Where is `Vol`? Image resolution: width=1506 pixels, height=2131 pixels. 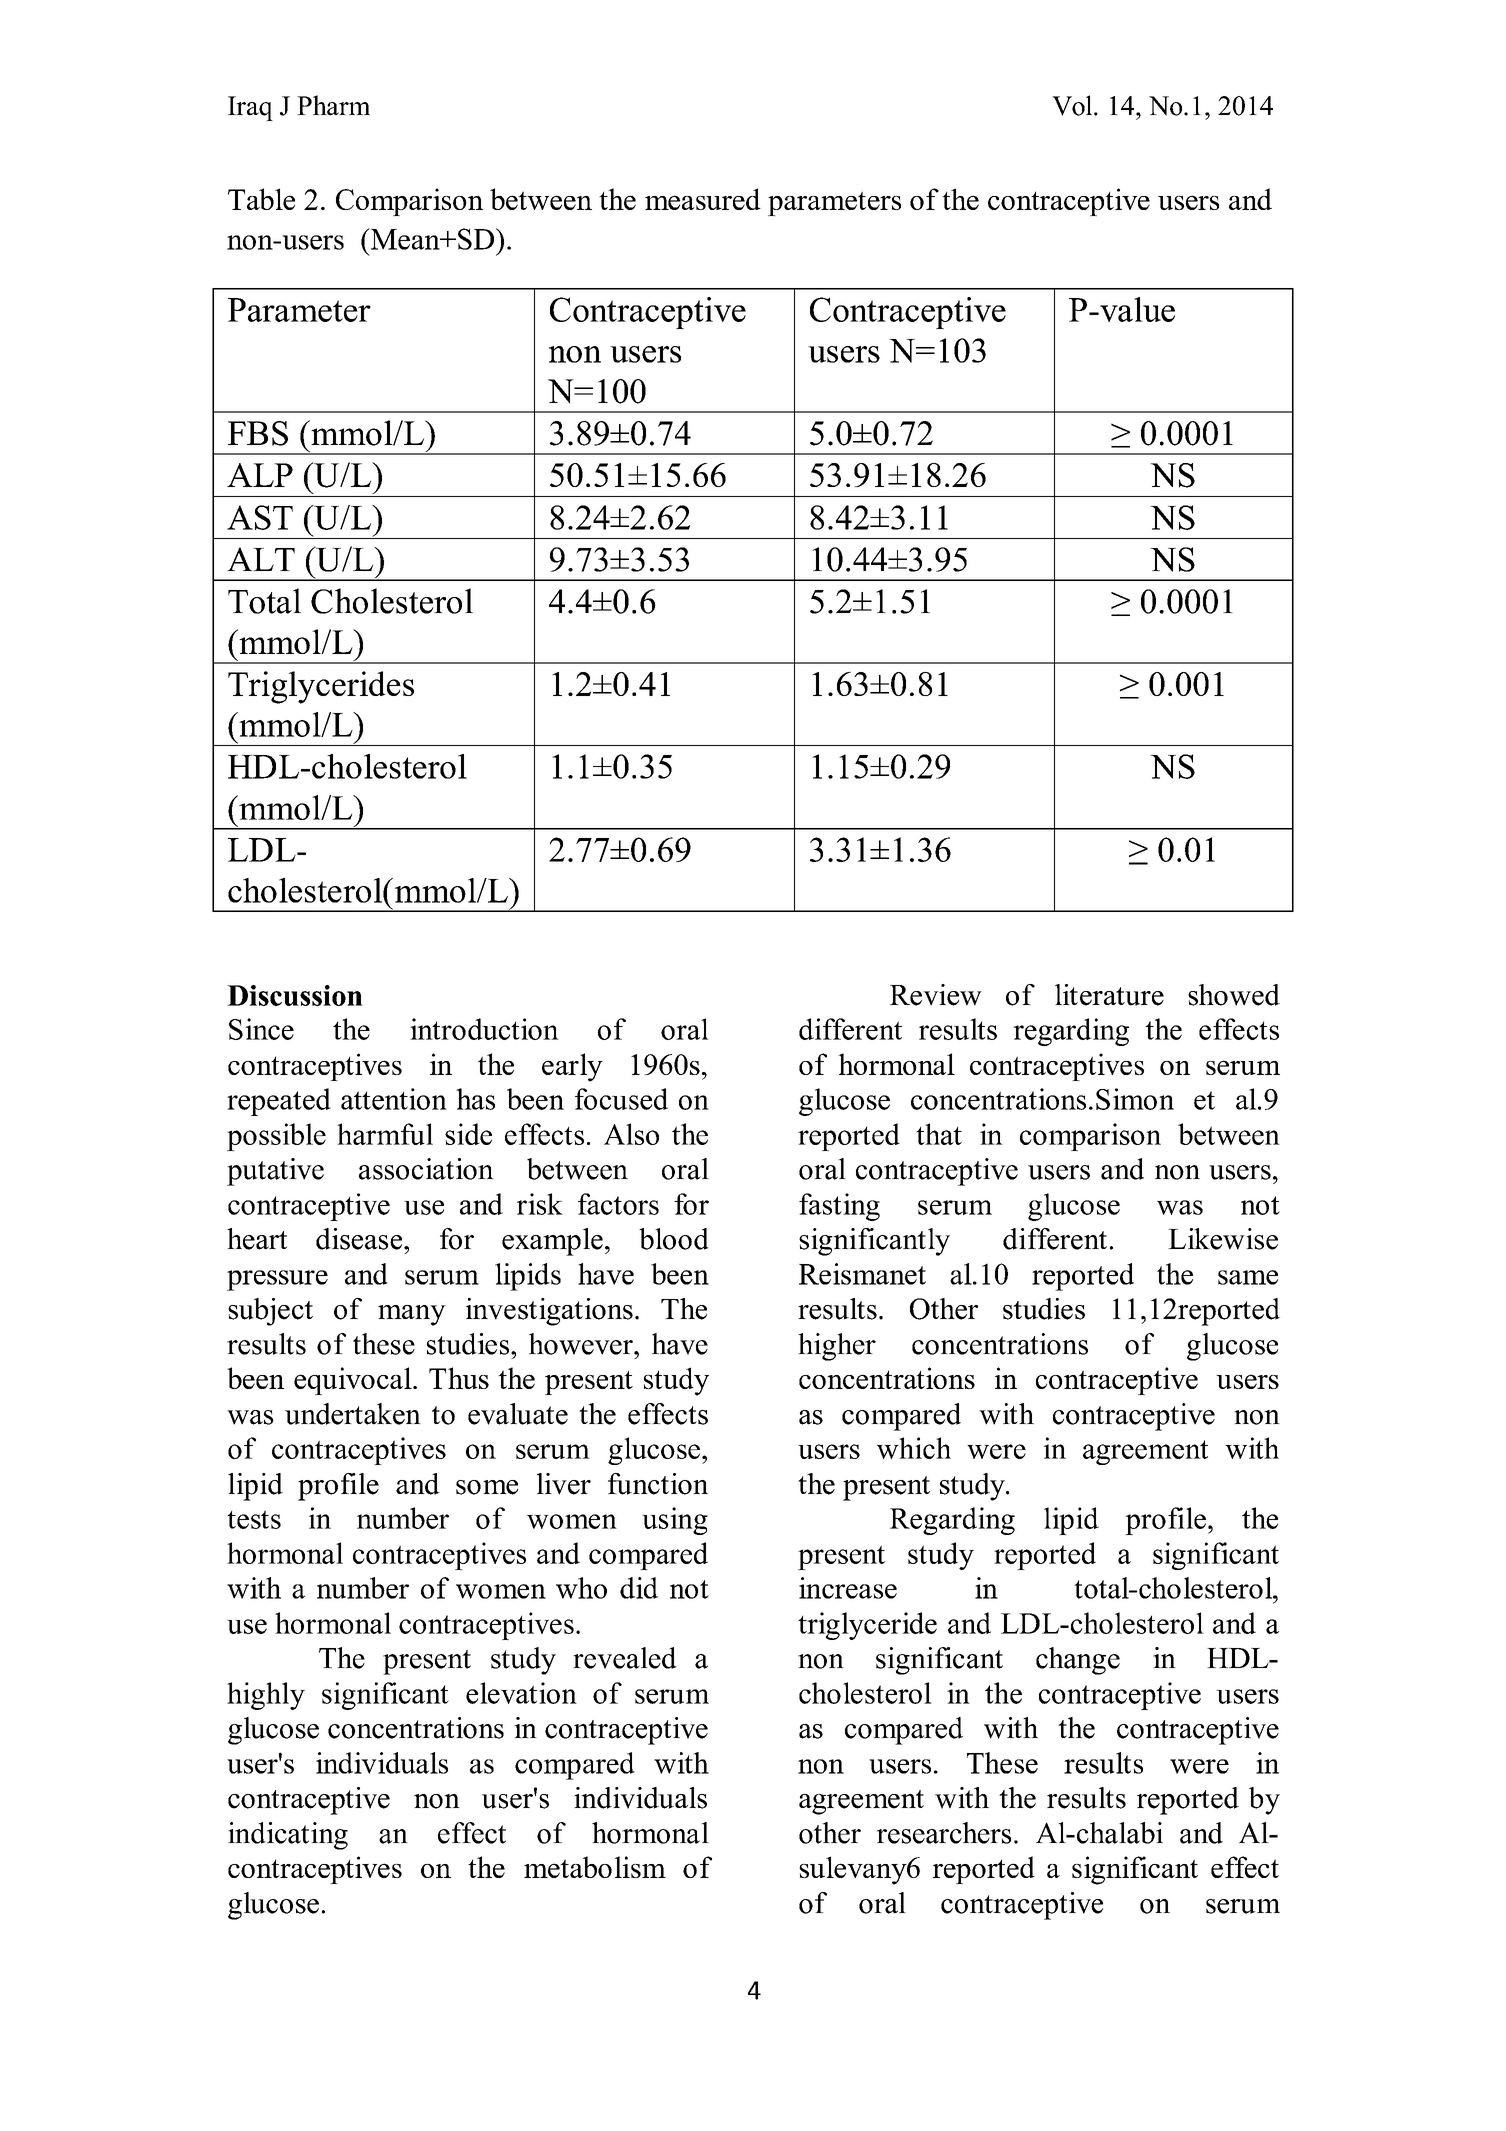 Vol is located at coordinates (1073, 105).
